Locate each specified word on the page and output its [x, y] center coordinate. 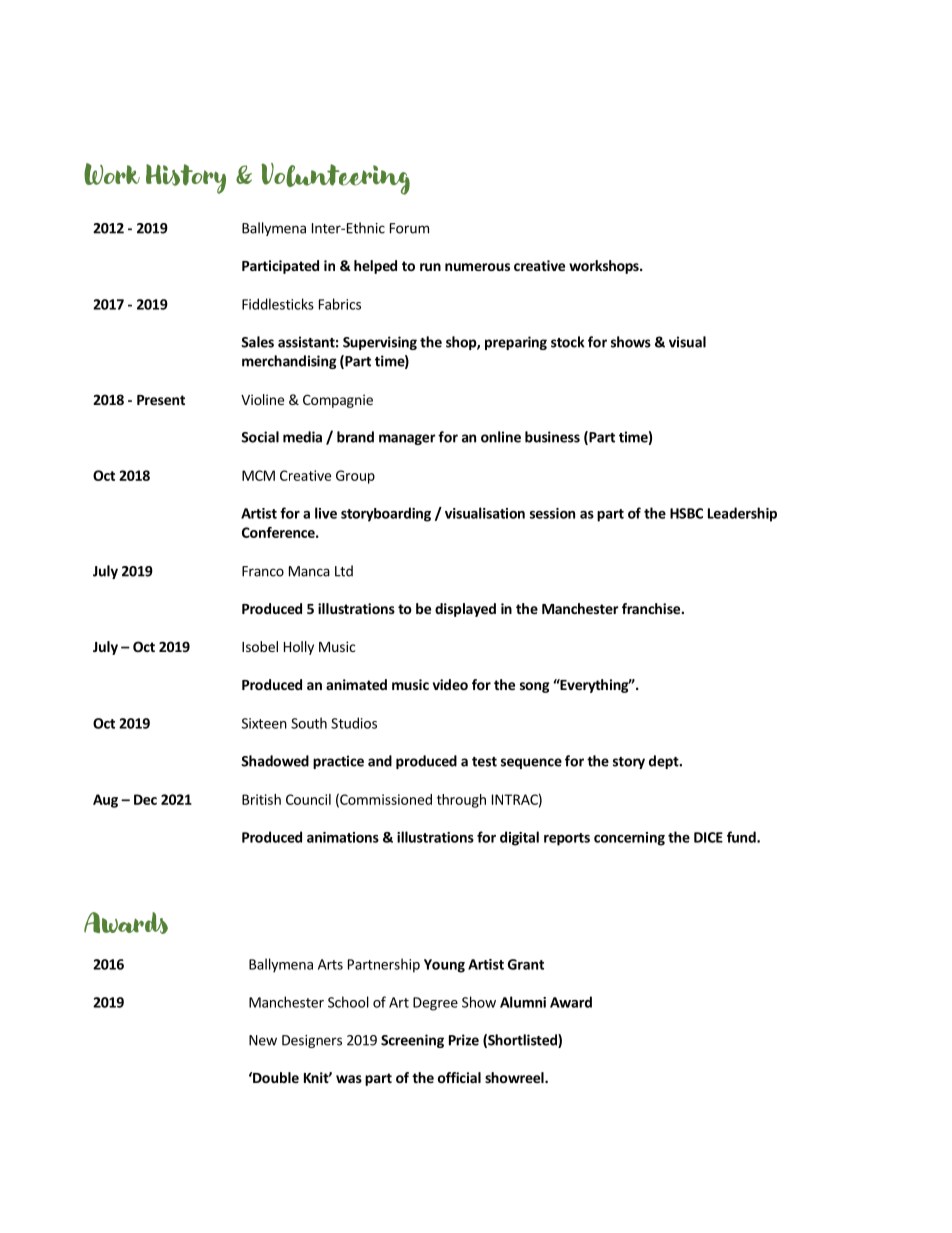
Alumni [523, 1002]
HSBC [686, 513]
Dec [145, 799]
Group [355, 477]
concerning [629, 839]
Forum [409, 228]
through [461, 801]
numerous [477, 267]
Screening [412, 1041]
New [263, 1040]
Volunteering [335, 179]
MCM [258, 475]
